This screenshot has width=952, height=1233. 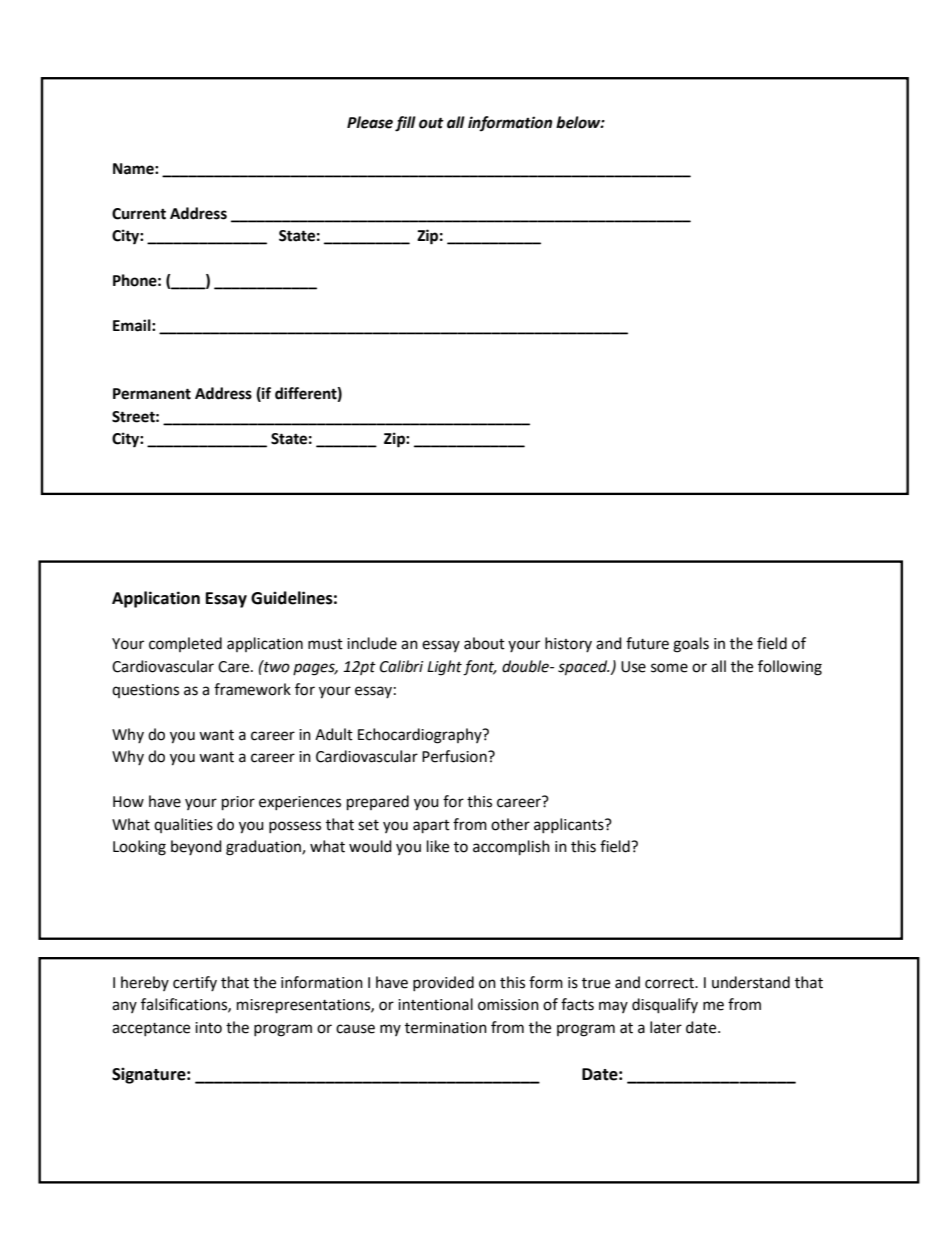 What do you see at coordinates (691, 645) in the screenshot?
I see `goals` at bounding box center [691, 645].
